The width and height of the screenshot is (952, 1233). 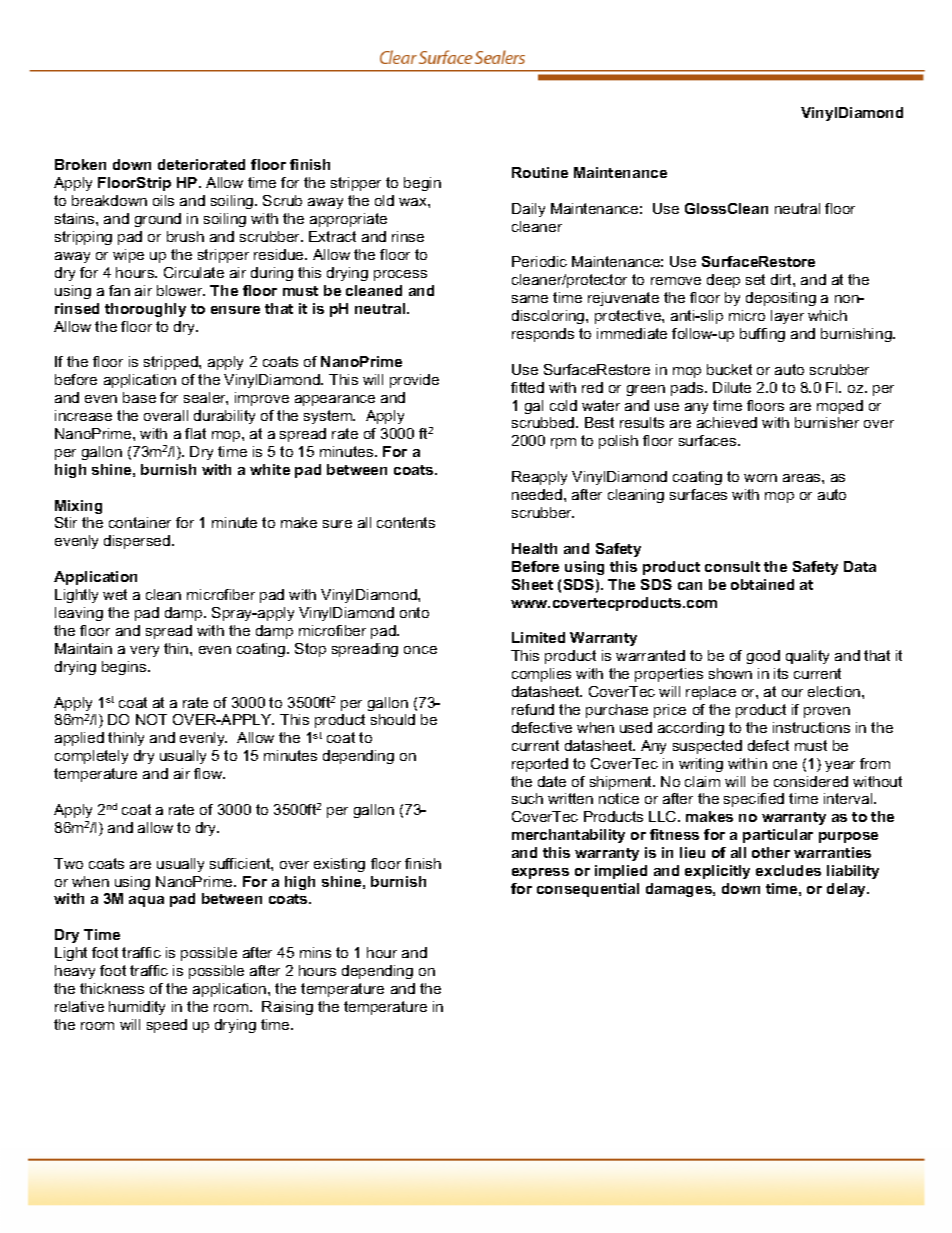 What do you see at coordinates (315, 952) in the screenshot?
I see `mins` at bounding box center [315, 952].
